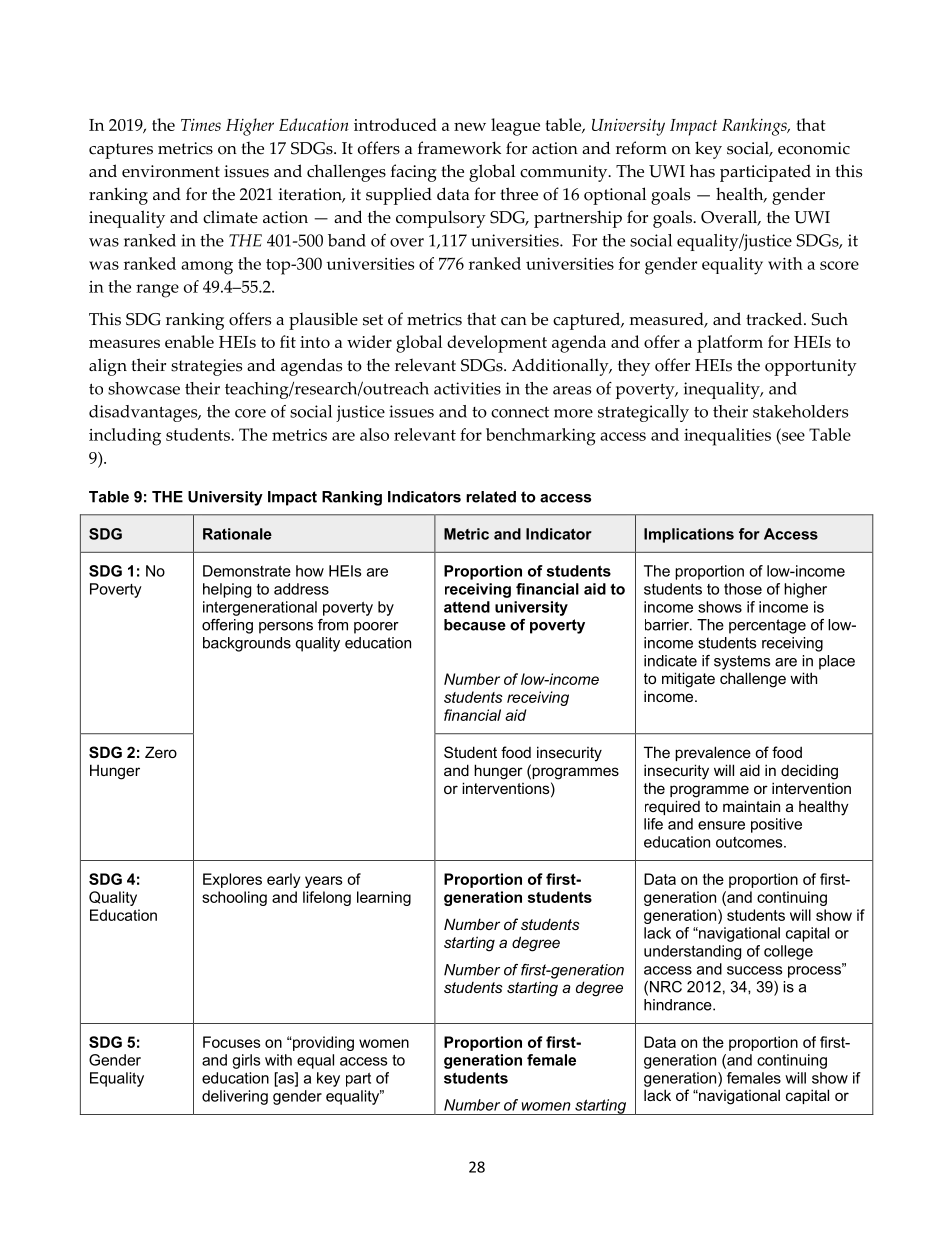  I want to click on including, so click(125, 437).
